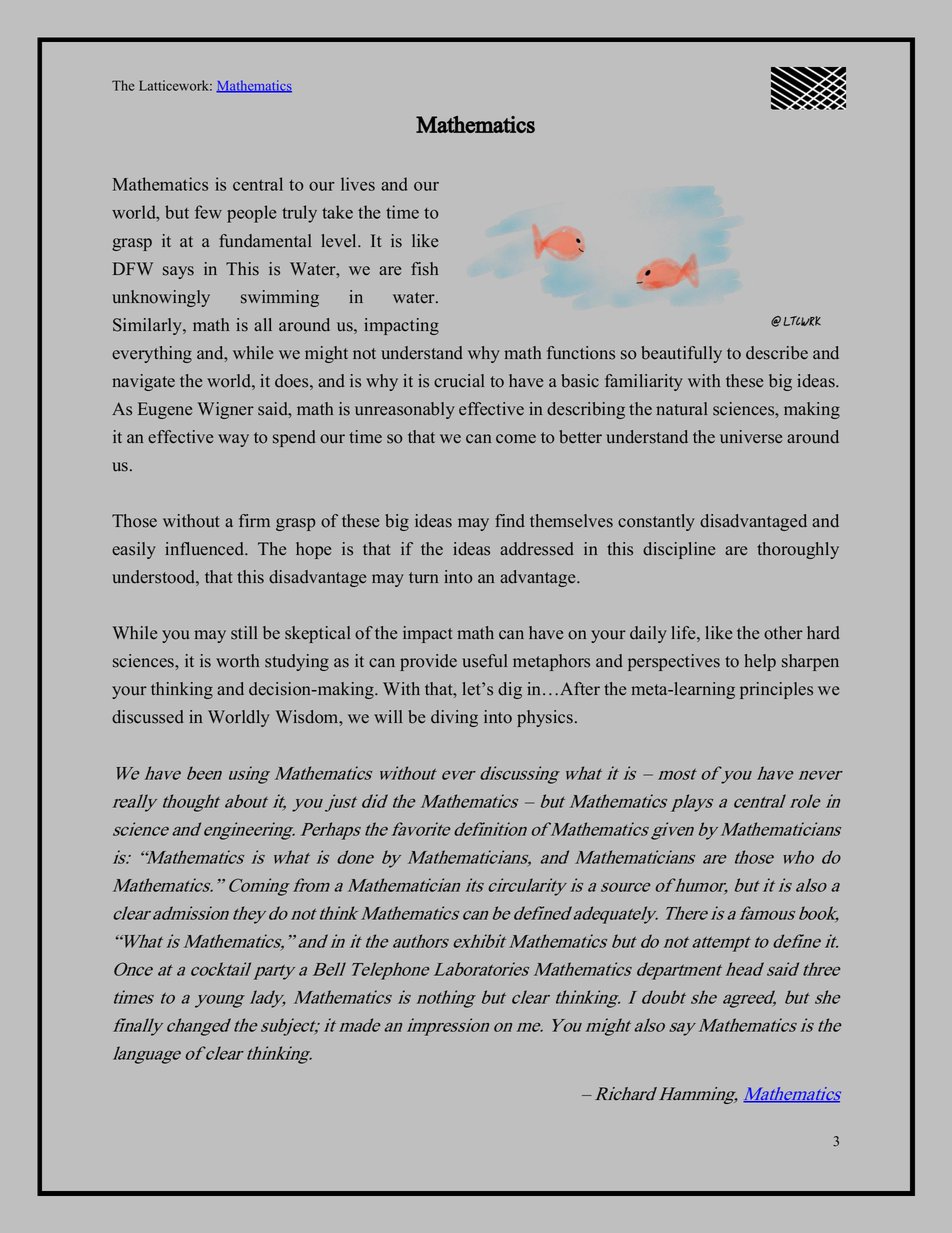 This document has height=1233, width=952. I want to click on navigate, so click(143, 382).
